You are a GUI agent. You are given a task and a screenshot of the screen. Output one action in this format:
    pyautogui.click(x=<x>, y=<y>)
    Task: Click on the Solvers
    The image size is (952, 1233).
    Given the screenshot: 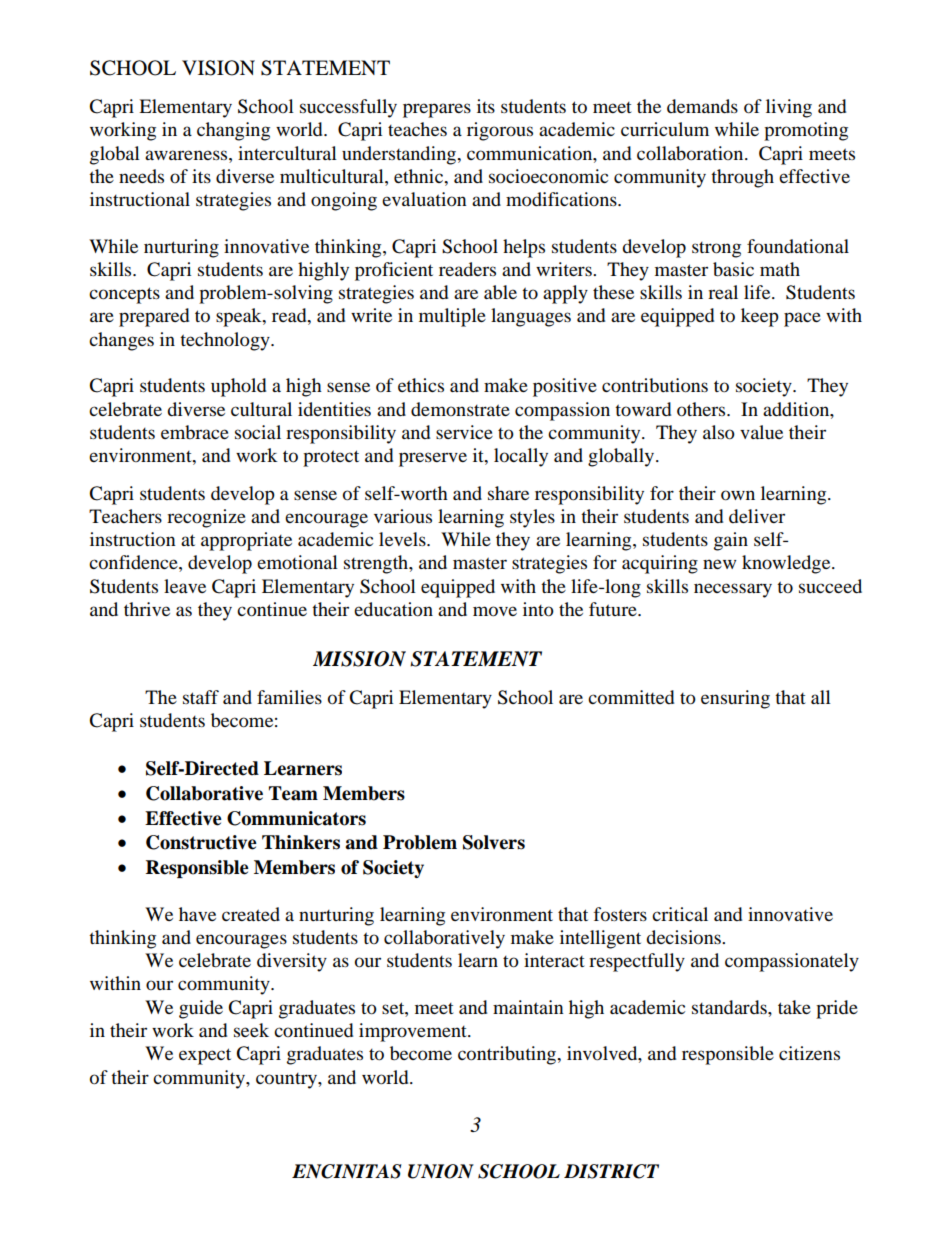 What is the action you would take?
    pyautogui.click(x=494, y=842)
